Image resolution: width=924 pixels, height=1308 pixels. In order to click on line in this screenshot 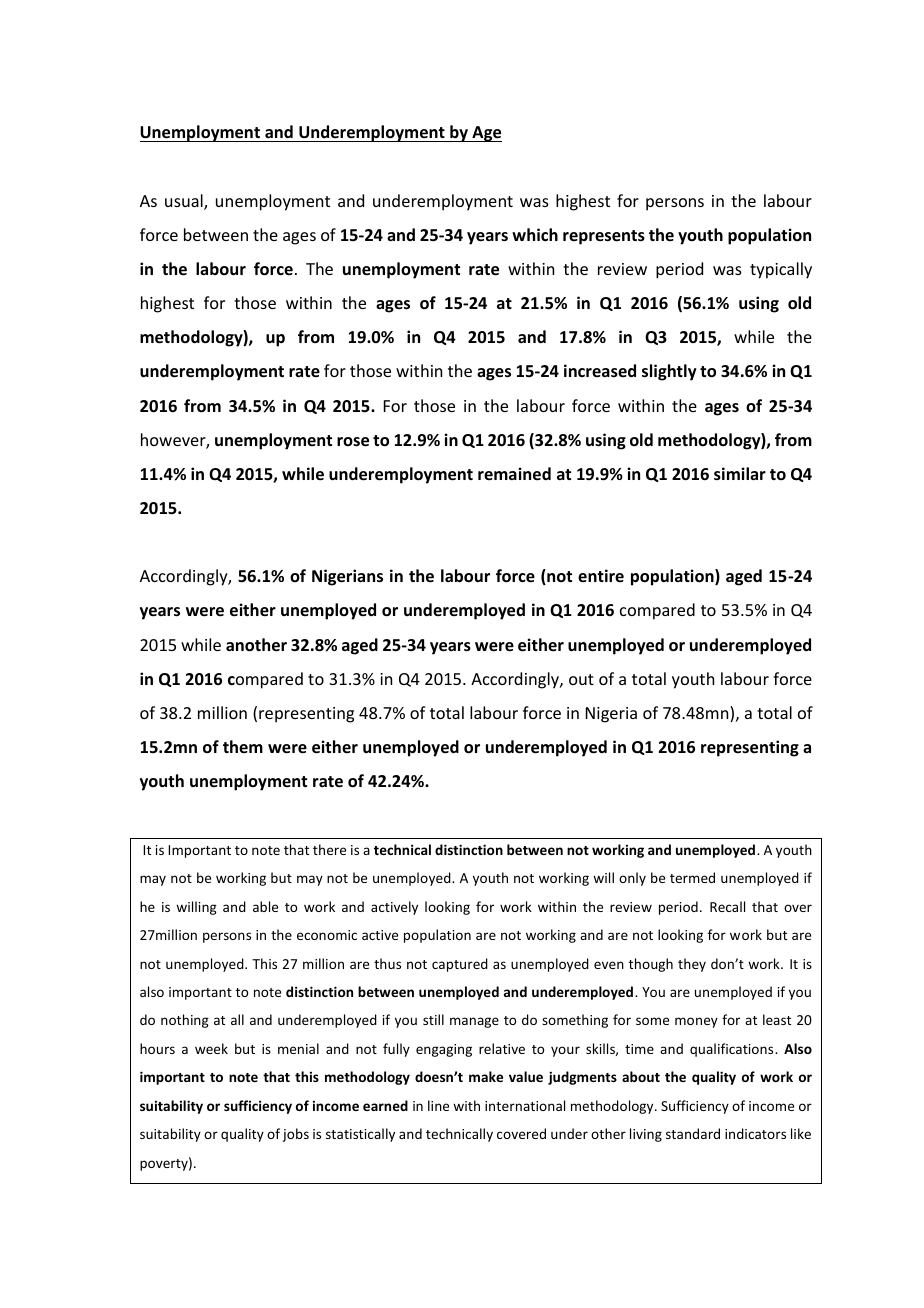, I will do `click(438, 1105)`.
